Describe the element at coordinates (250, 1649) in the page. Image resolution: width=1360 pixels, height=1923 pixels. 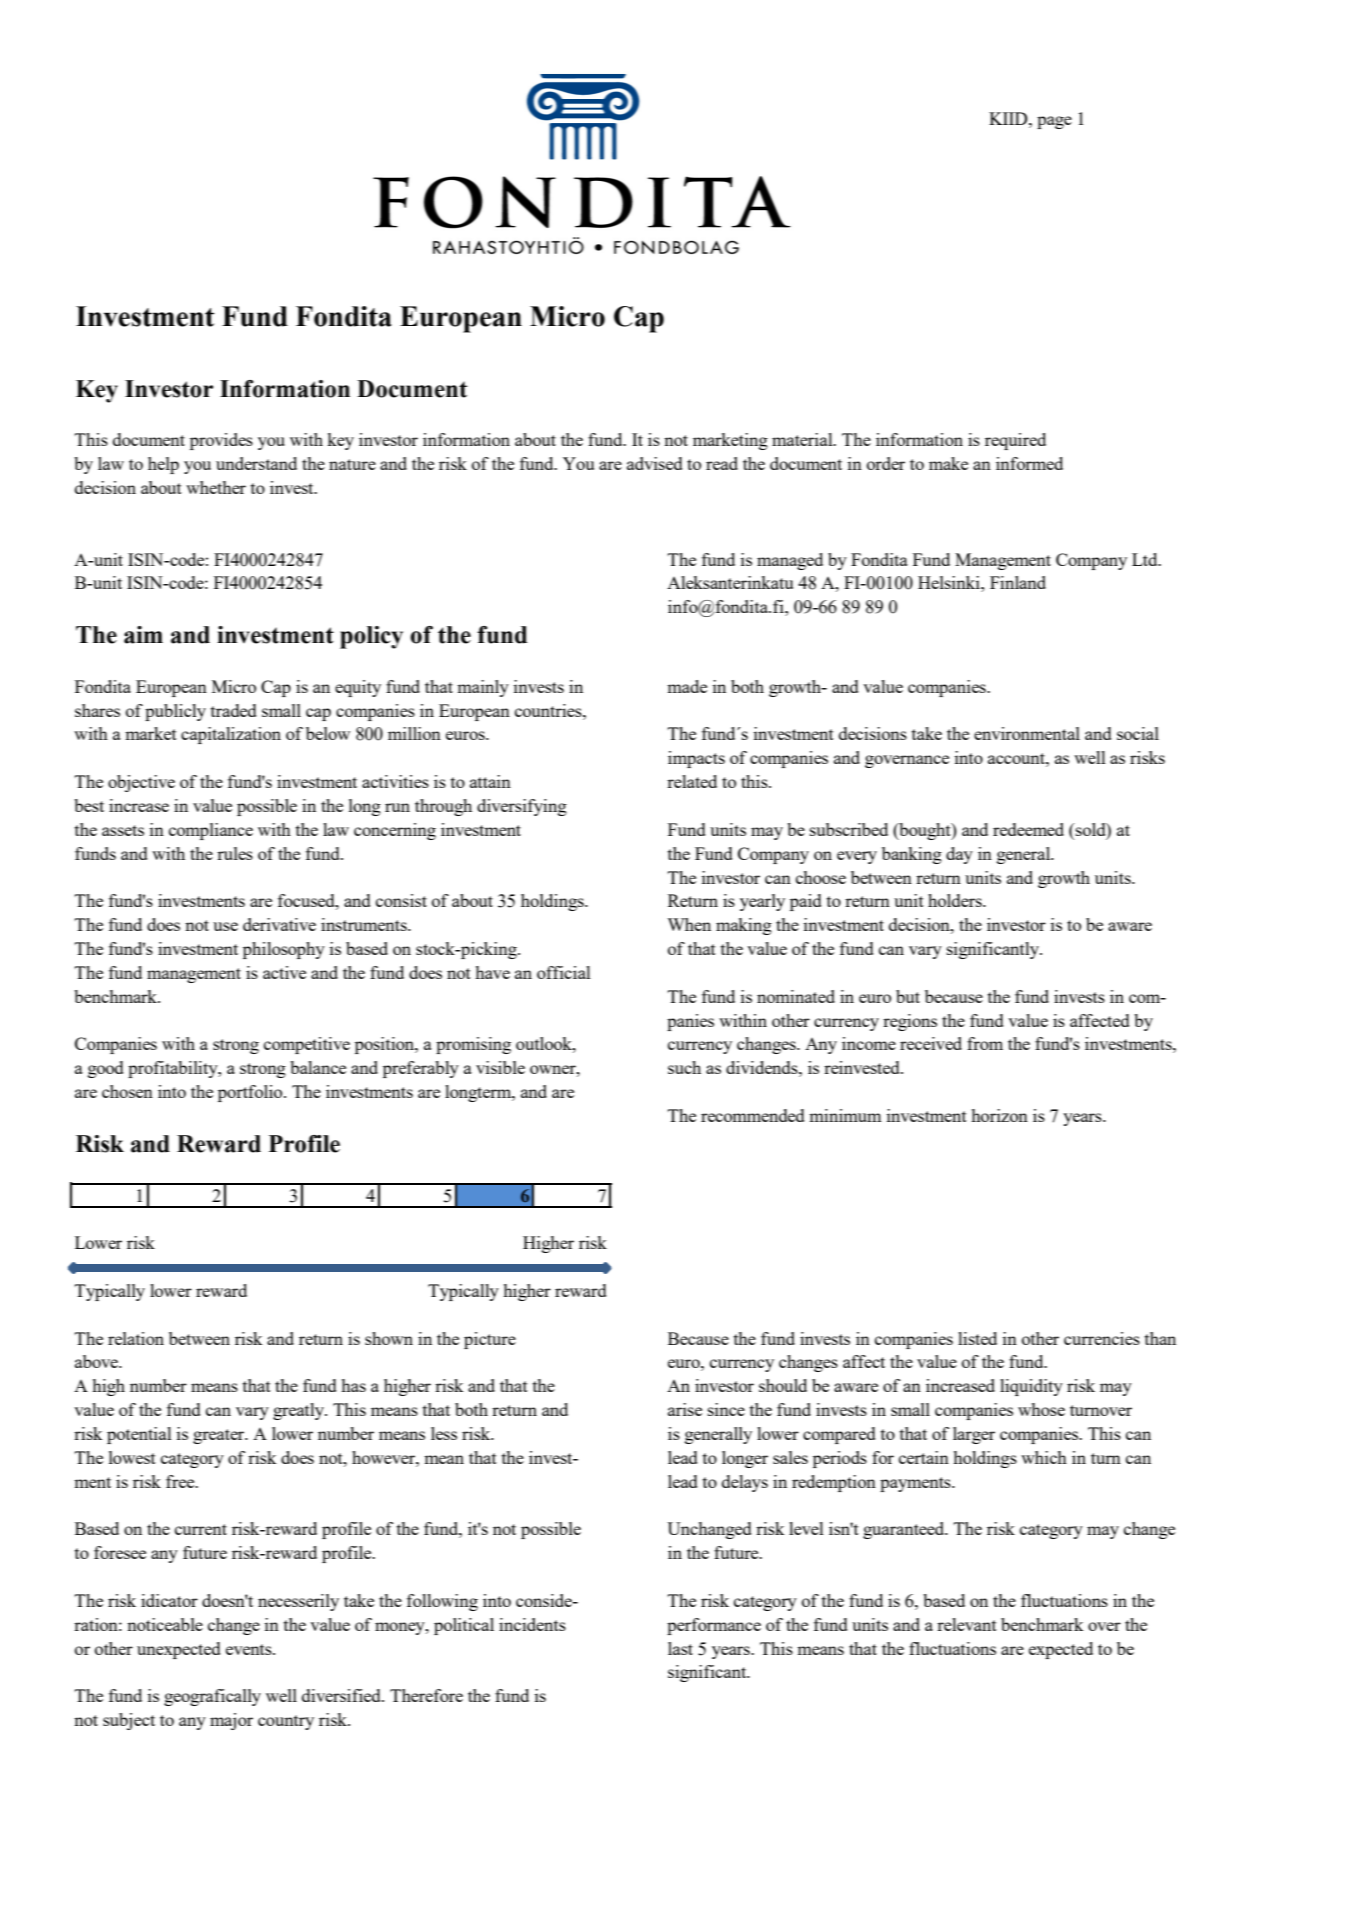
I see `events` at that location.
